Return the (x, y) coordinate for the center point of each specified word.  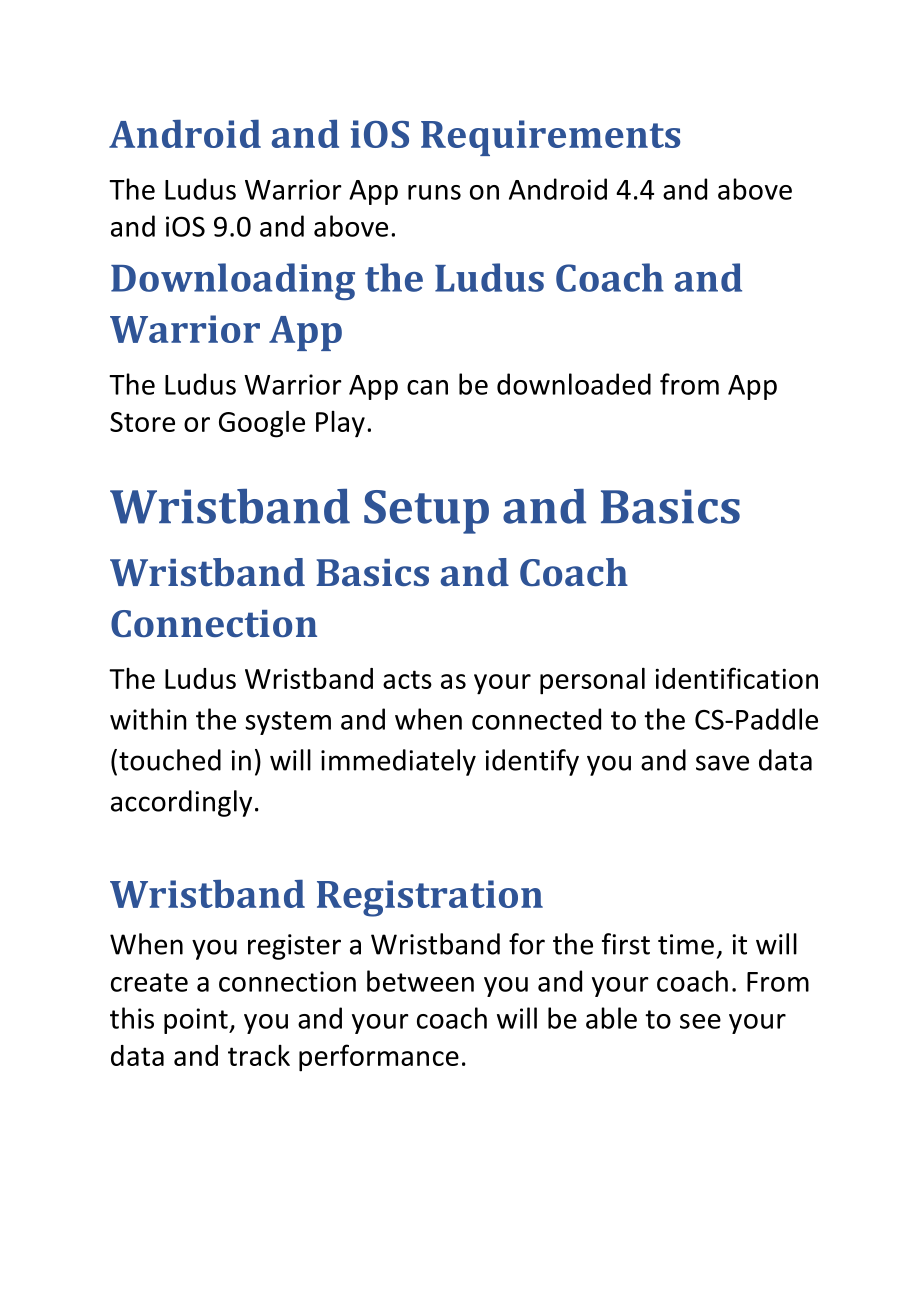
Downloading (233, 281)
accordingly (181, 803)
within (148, 719)
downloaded (574, 384)
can (427, 387)
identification (736, 678)
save (722, 763)
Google (262, 424)
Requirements (550, 138)
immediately (398, 762)
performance (379, 1058)
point (197, 1021)
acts (407, 679)
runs (434, 192)
